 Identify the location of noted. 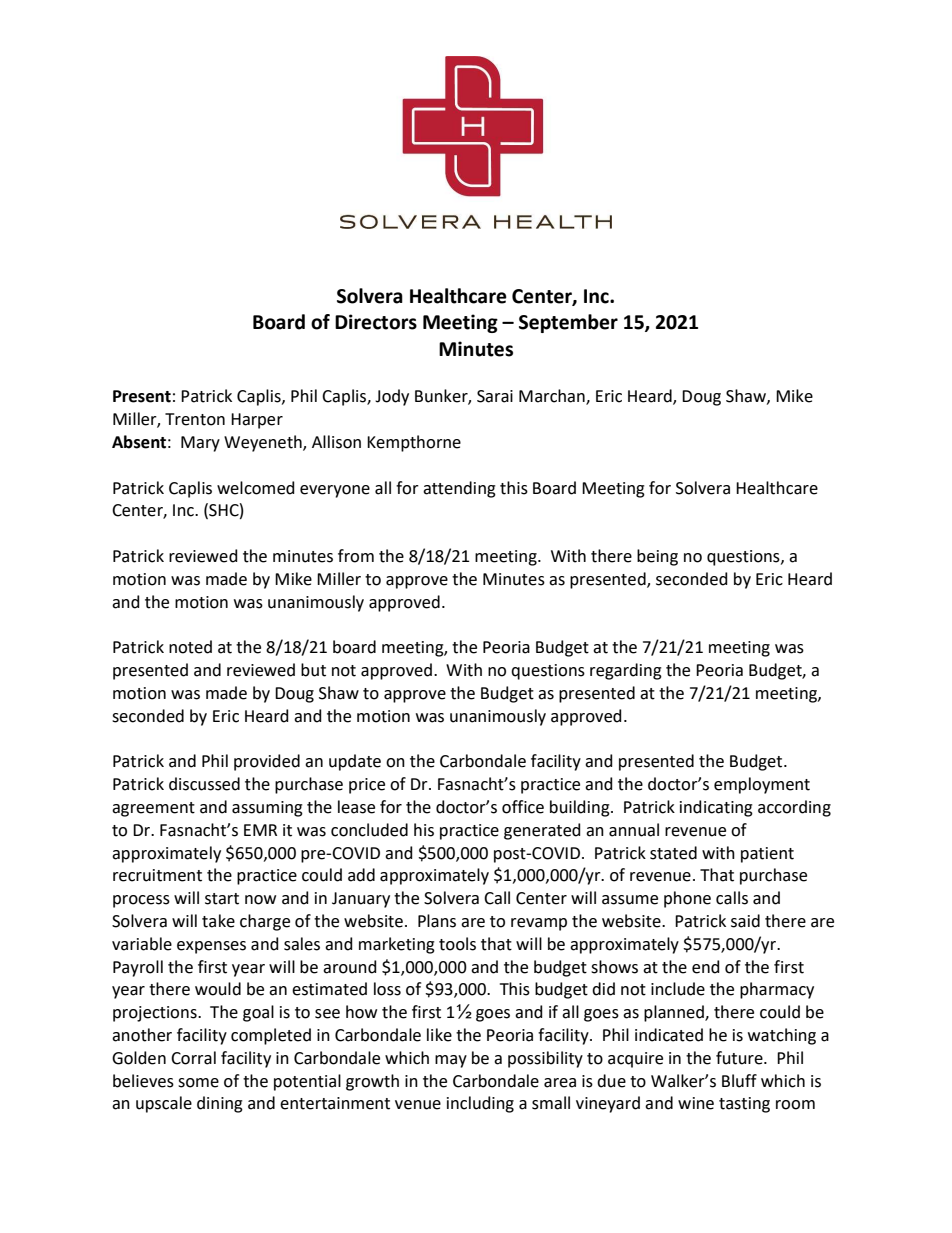
(190, 647).
